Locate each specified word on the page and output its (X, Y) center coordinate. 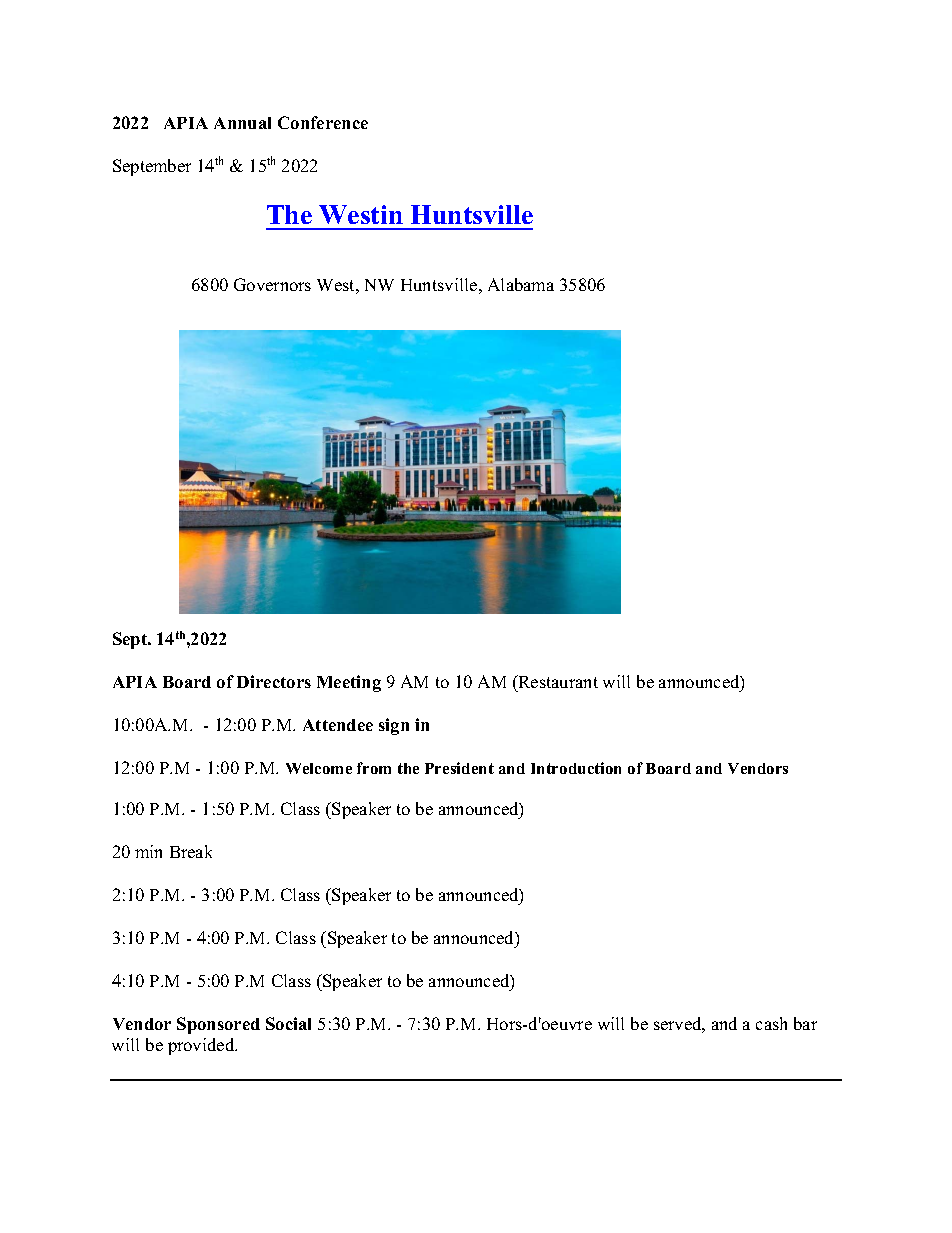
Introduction (576, 768)
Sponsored (218, 1025)
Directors (274, 681)
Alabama (521, 284)
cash (771, 1023)
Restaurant (557, 681)
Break (191, 851)
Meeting (349, 683)
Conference (323, 122)
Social (288, 1023)
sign (394, 726)
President (459, 768)
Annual (242, 123)
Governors (272, 284)
